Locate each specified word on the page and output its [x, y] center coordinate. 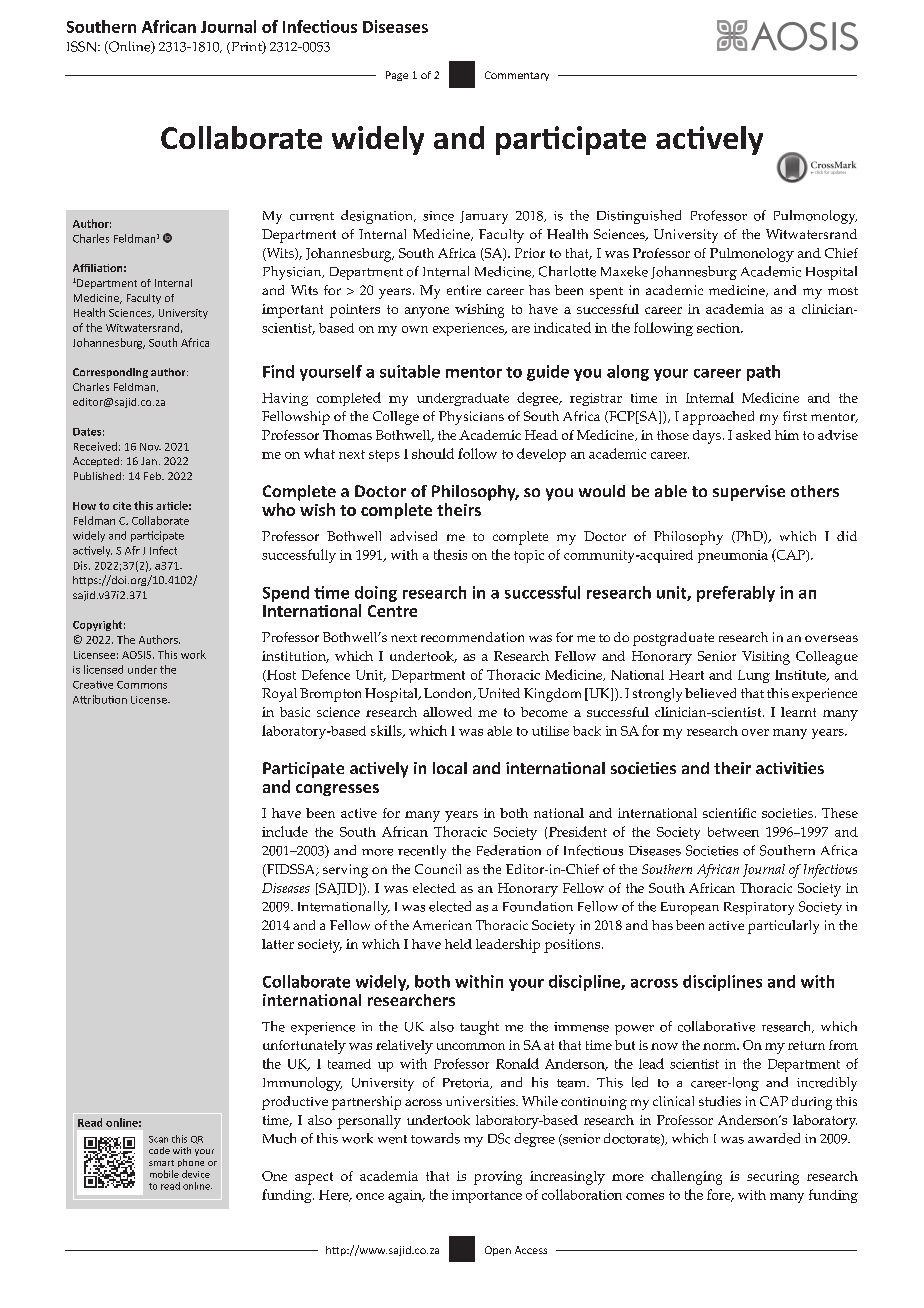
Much [279, 1138]
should [433, 453]
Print [246, 47]
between [733, 832]
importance [487, 1196]
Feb [153, 476]
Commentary [517, 76]
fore [720, 1195]
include [285, 831]
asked [753, 435]
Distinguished [639, 217]
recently [422, 852]
